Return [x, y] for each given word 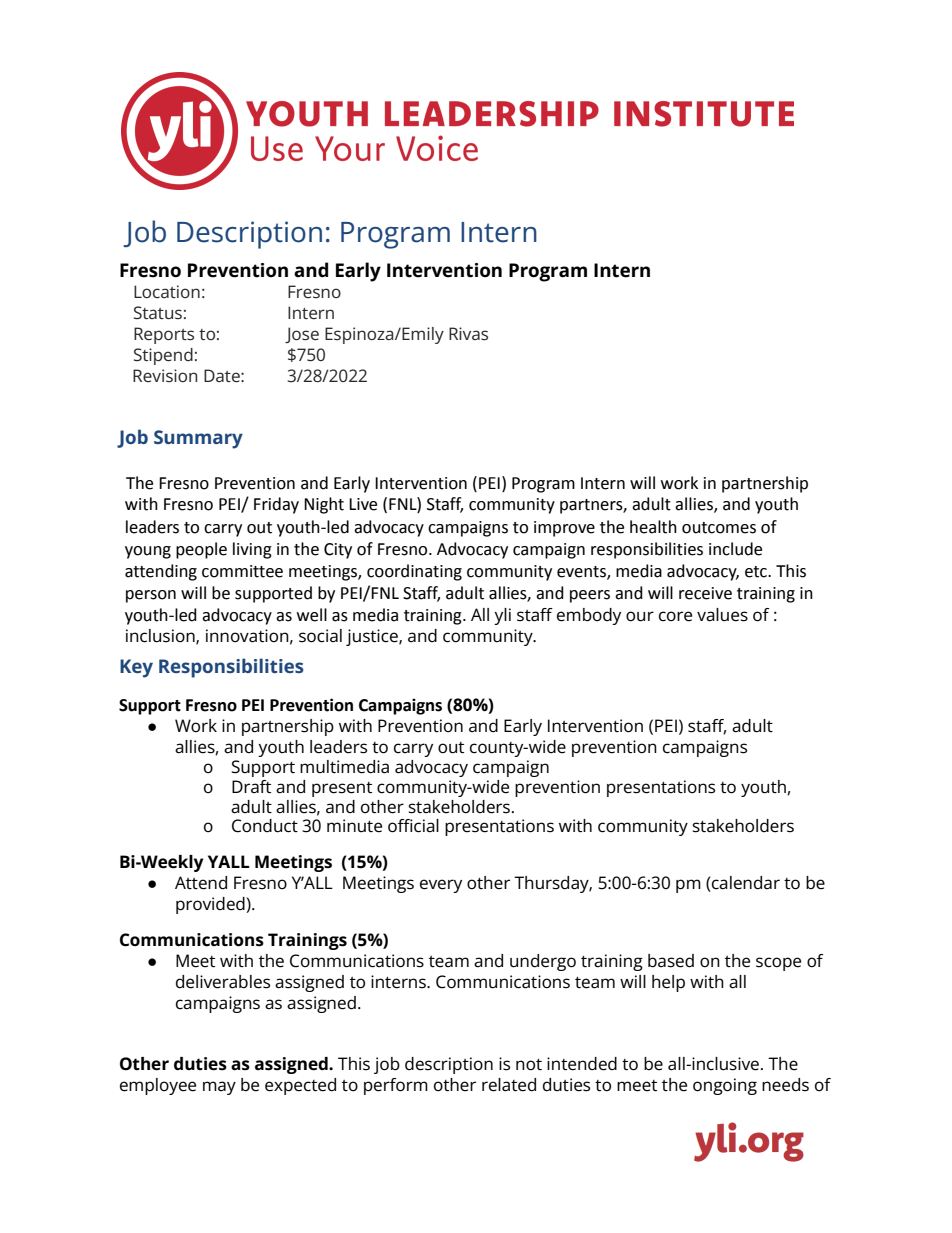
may [219, 1088]
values [722, 615]
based [671, 961]
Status [158, 312]
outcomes [719, 528]
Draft [251, 787]
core [675, 616]
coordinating [414, 572]
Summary [198, 439]
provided [211, 905]
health [653, 527]
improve [564, 529]
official [413, 826]
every [441, 886]
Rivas [468, 333]
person [151, 596]
